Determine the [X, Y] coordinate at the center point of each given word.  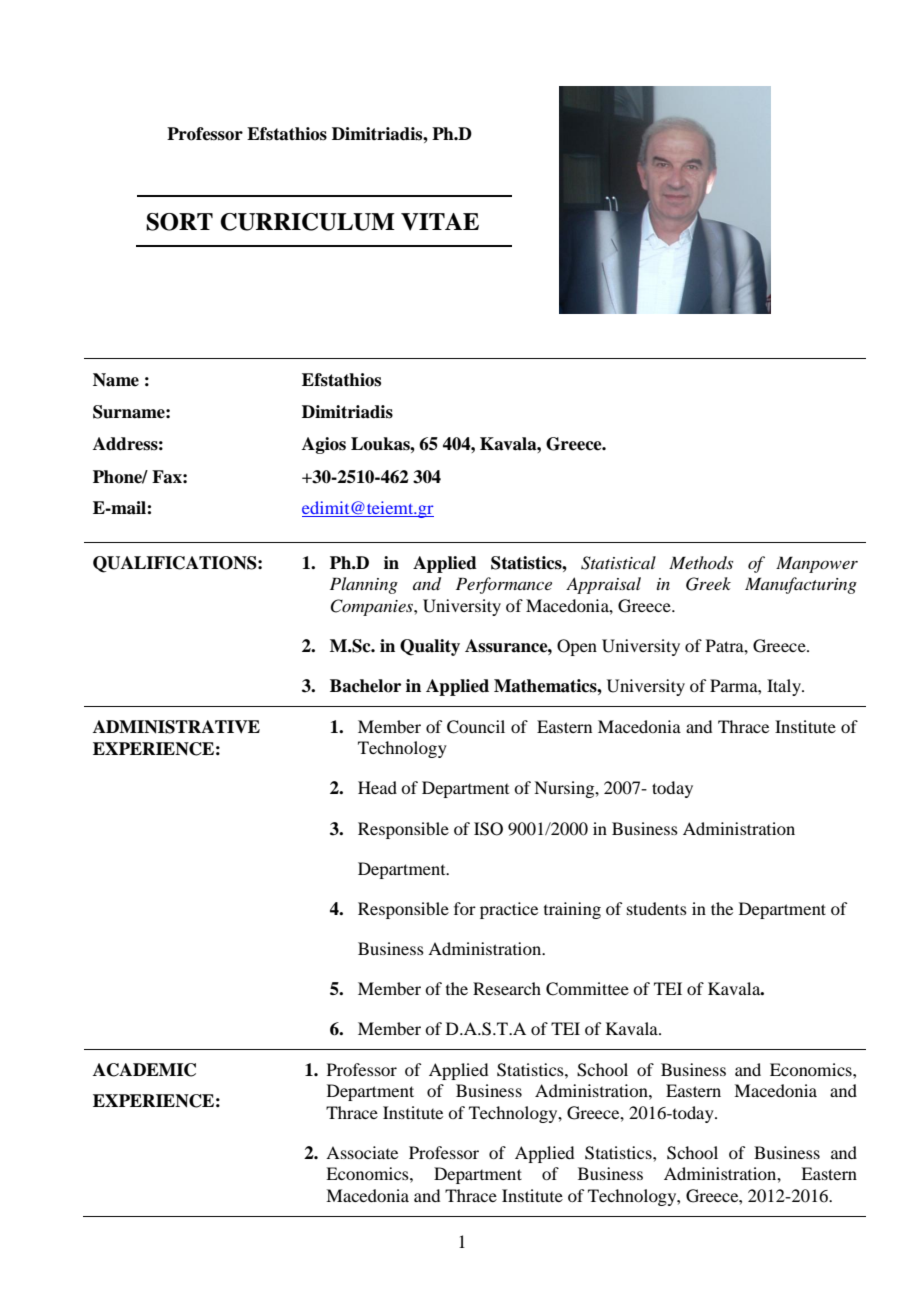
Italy [785, 687]
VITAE [440, 222]
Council [476, 727]
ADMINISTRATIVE [176, 727]
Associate [362, 1152]
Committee [587, 989]
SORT [179, 222]
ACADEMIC [144, 1070]
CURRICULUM [307, 222]
